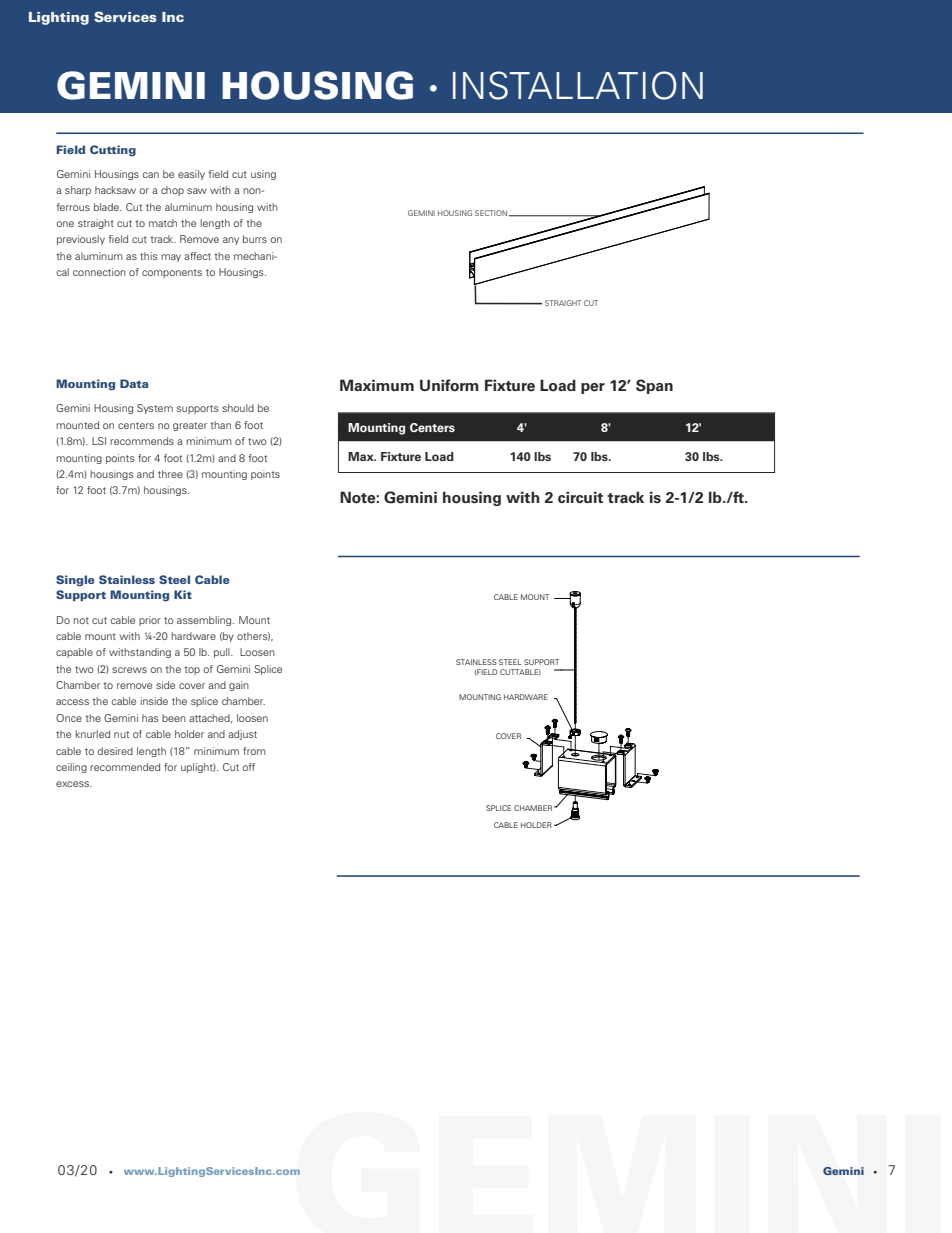  I want to click on INSTALLATION, so click(578, 85).
